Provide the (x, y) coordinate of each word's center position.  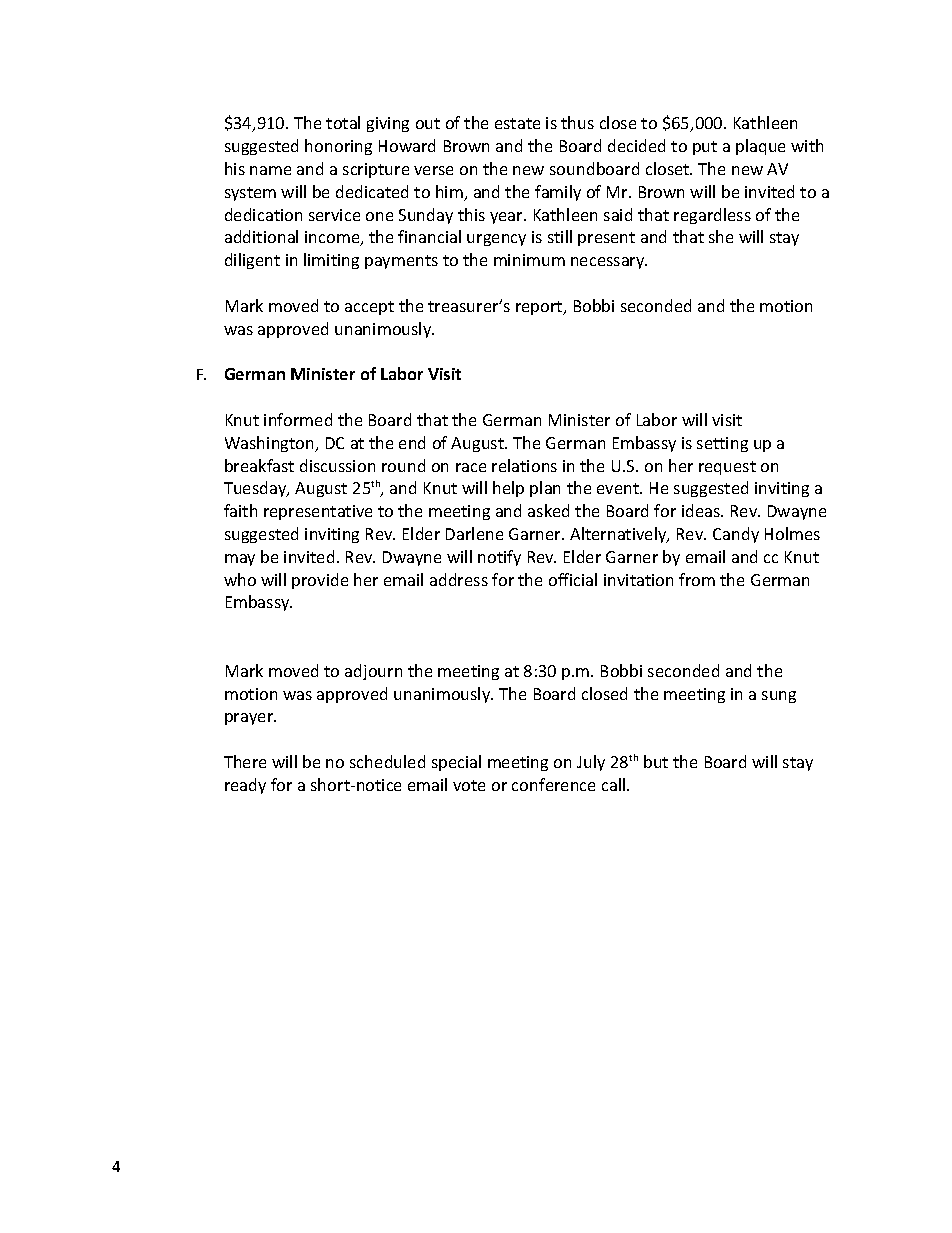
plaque (760, 147)
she (721, 236)
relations (524, 465)
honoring (338, 147)
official (573, 579)
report (540, 308)
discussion (337, 465)
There (245, 761)
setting (722, 444)
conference (553, 784)
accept (369, 308)
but (656, 761)
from (697, 579)
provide (320, 581)
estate (517, 123)
